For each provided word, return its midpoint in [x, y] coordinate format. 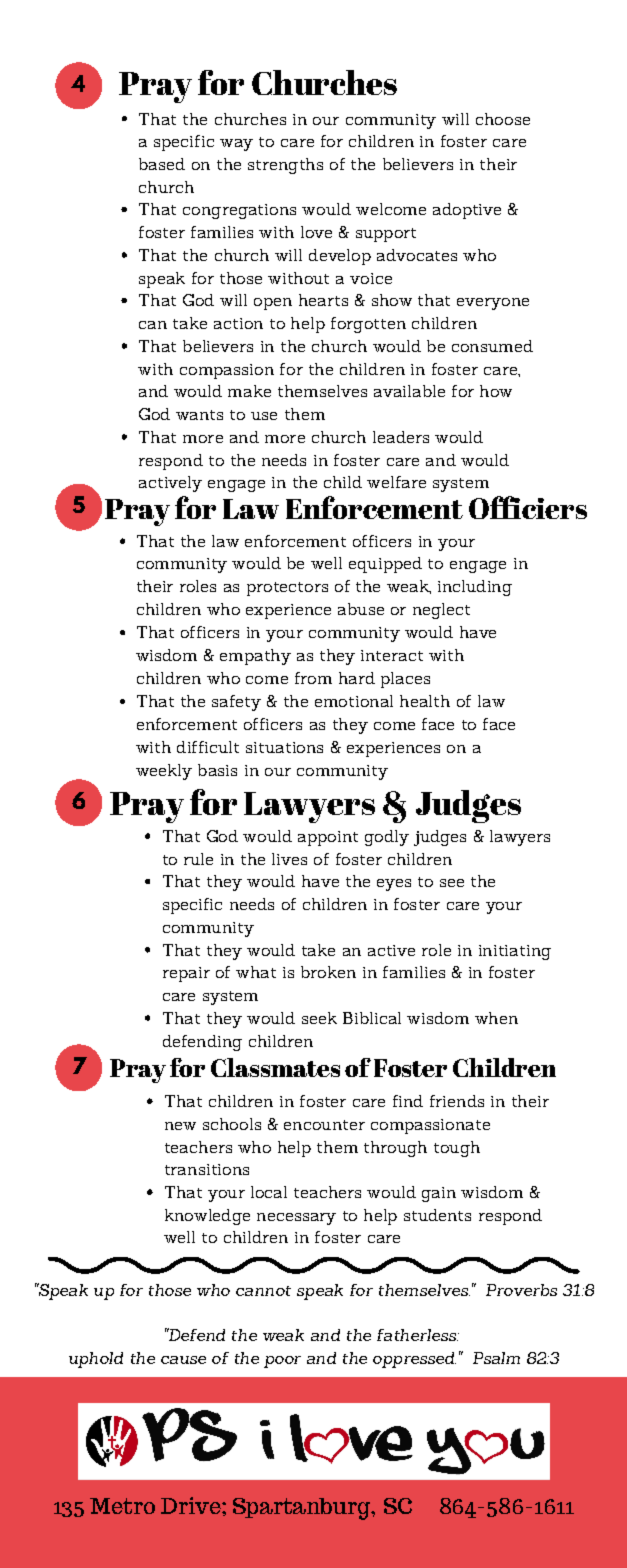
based [162, 164]
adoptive [467, 211]
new [180, 1126]
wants [199, 415]
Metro [122, 1506]
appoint [328, 838]
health [425, 701]
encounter [324, 1125]
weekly [164, 772]
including [475, 588]
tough [457, 1149]
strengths [285, 166]
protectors [287, 589]
